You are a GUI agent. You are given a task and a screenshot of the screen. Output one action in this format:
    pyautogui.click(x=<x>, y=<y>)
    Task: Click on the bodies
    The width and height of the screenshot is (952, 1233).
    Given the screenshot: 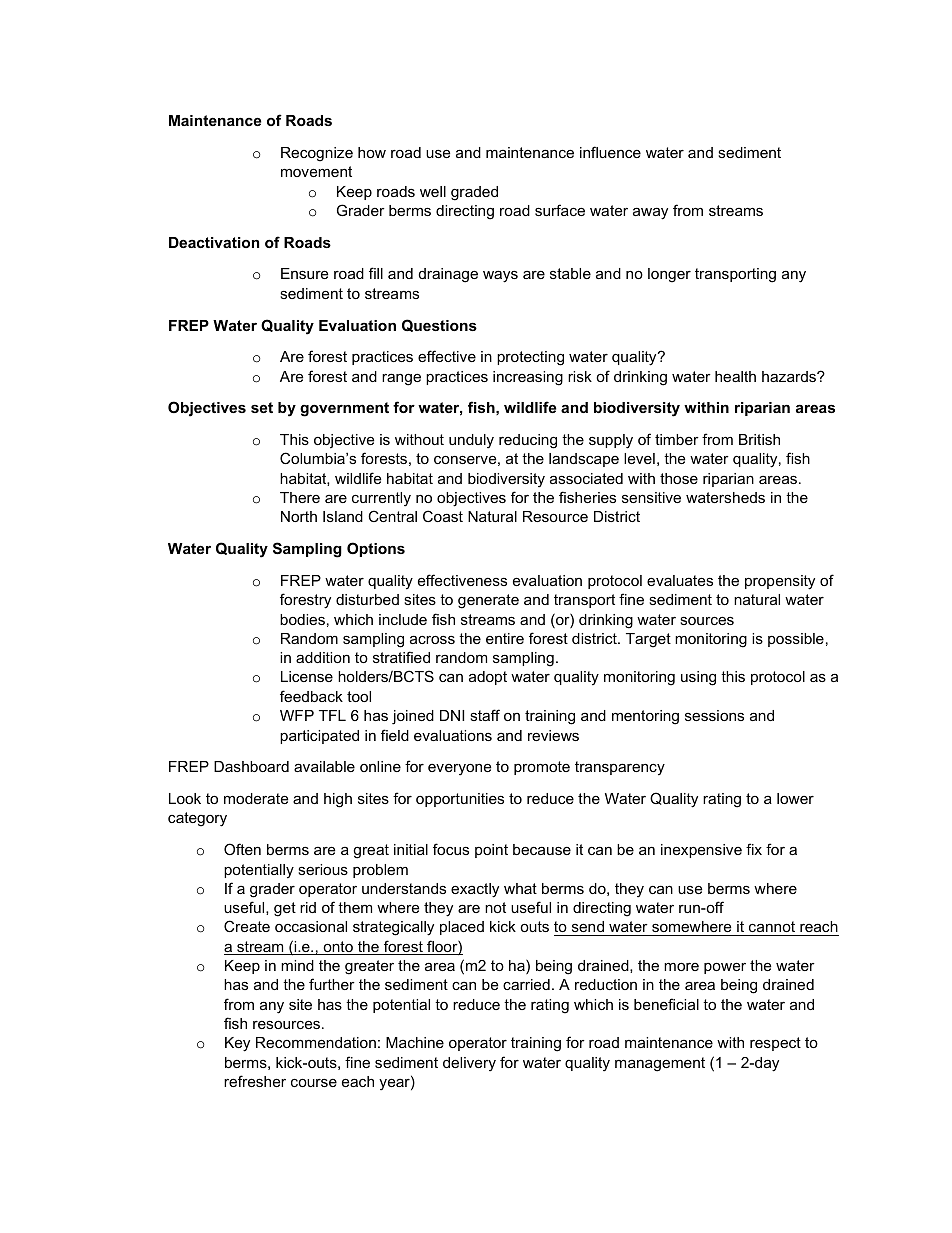 What is the action you would take?
    pyautogui.click(x=302, y=619)
